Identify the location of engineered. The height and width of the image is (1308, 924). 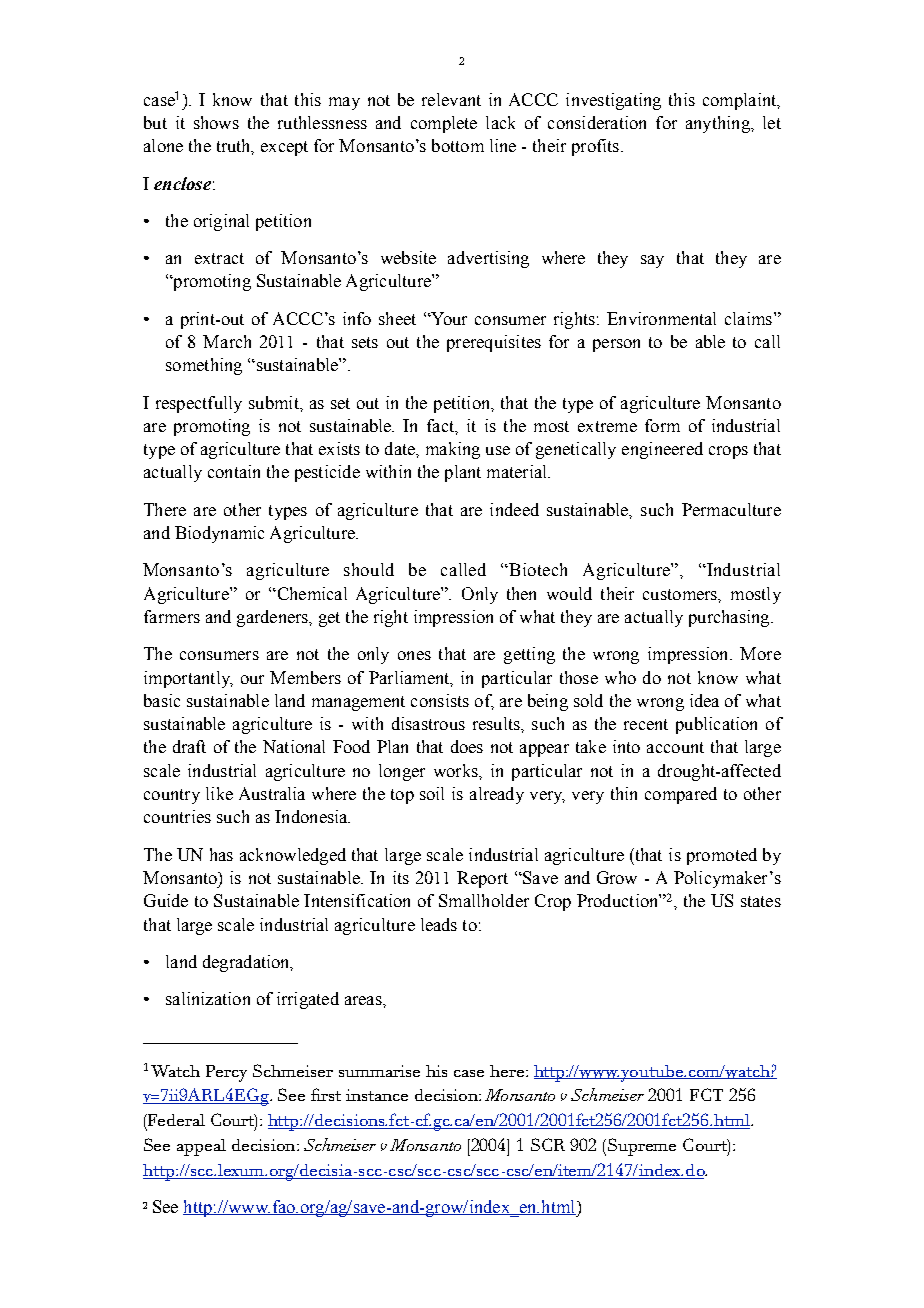
(662, 450).
